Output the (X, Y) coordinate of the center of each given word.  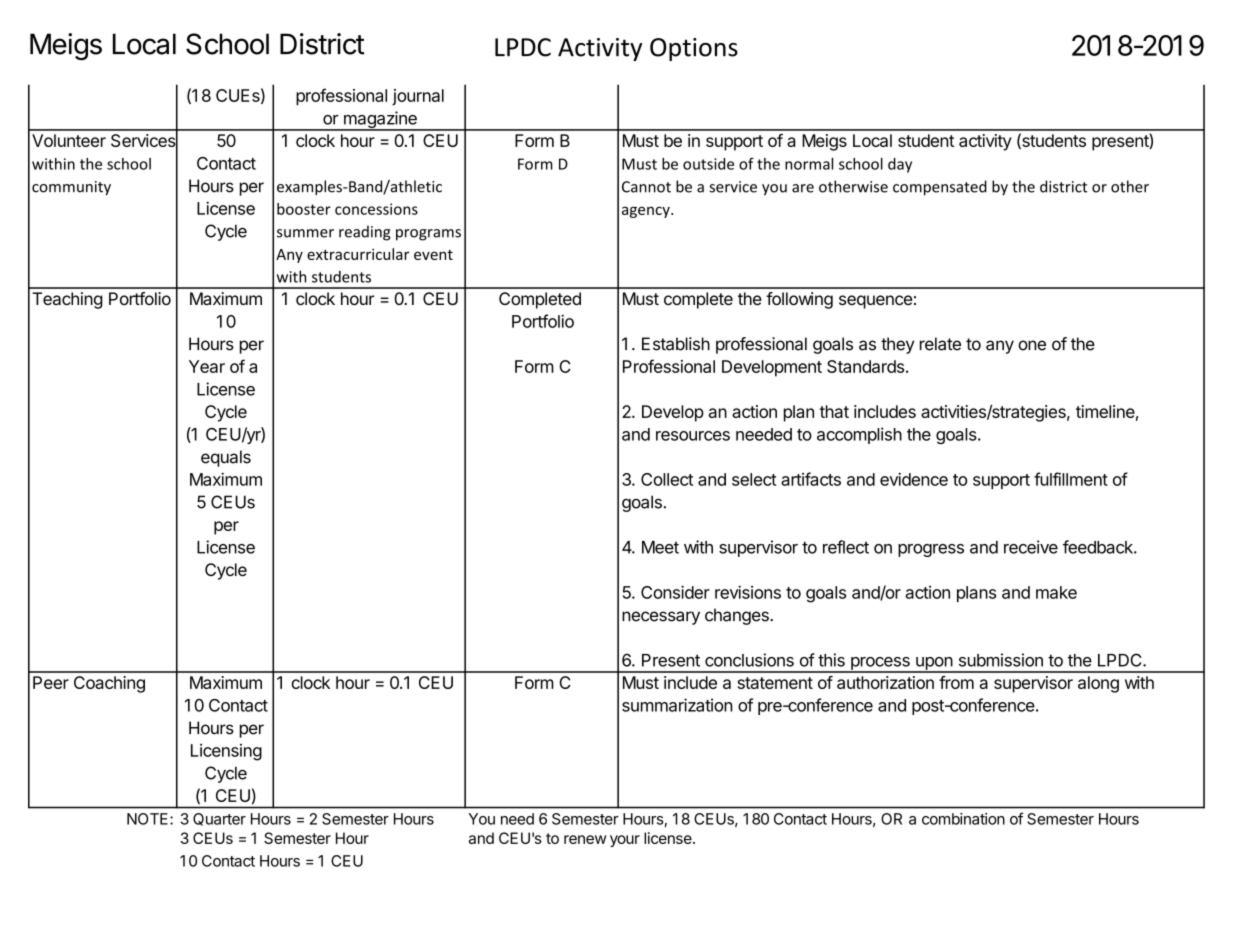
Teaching (67, 300)
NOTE (149, 819)
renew (585, 839)
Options (694, 49)
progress (931, 550)
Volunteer (69, 140)
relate (940, 344)
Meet (660, 547)
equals (226, 458)
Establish (676, 344)
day (900, 165)
